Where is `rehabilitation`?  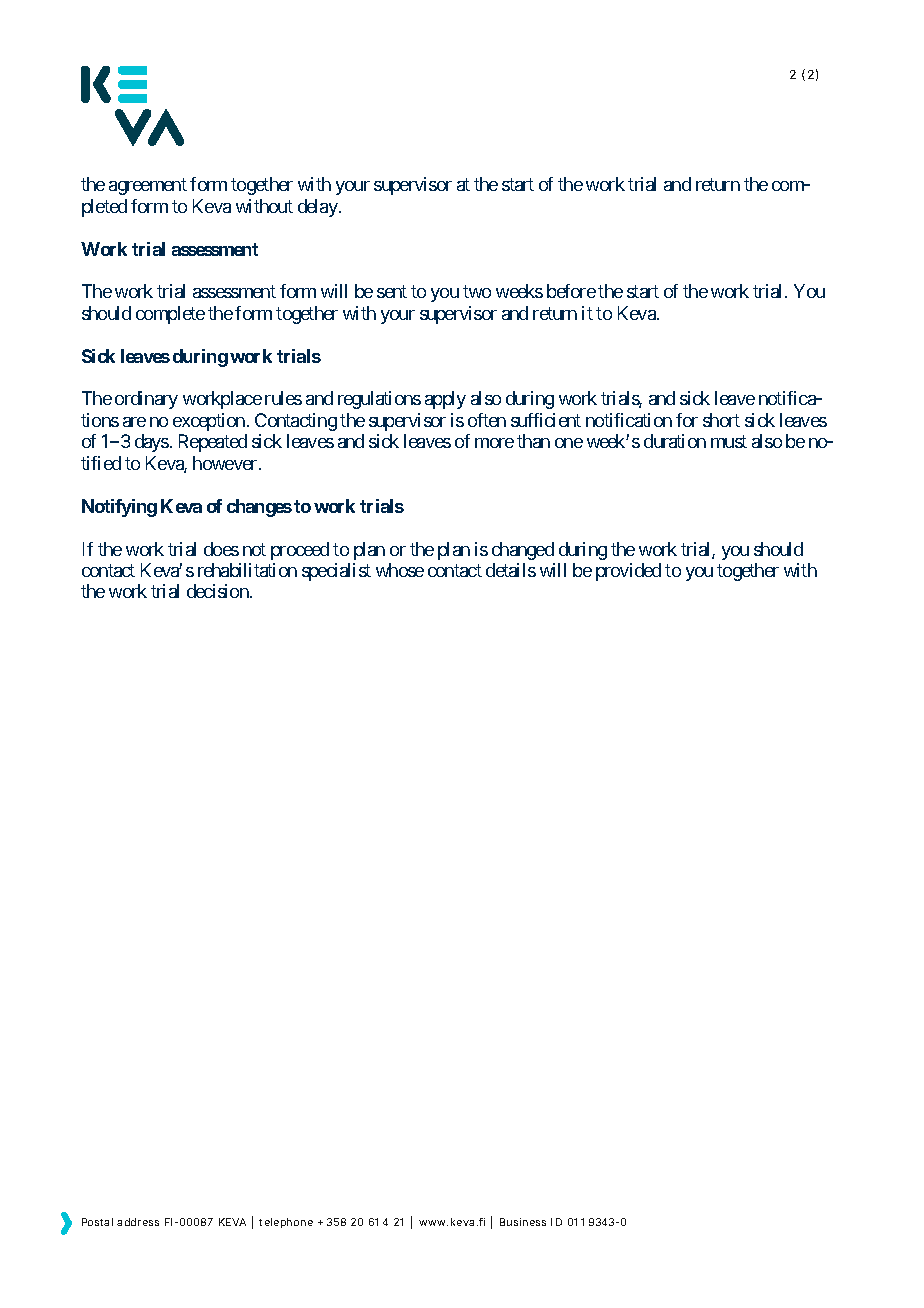
rehabilitation is located at coordinates (247, 570).
